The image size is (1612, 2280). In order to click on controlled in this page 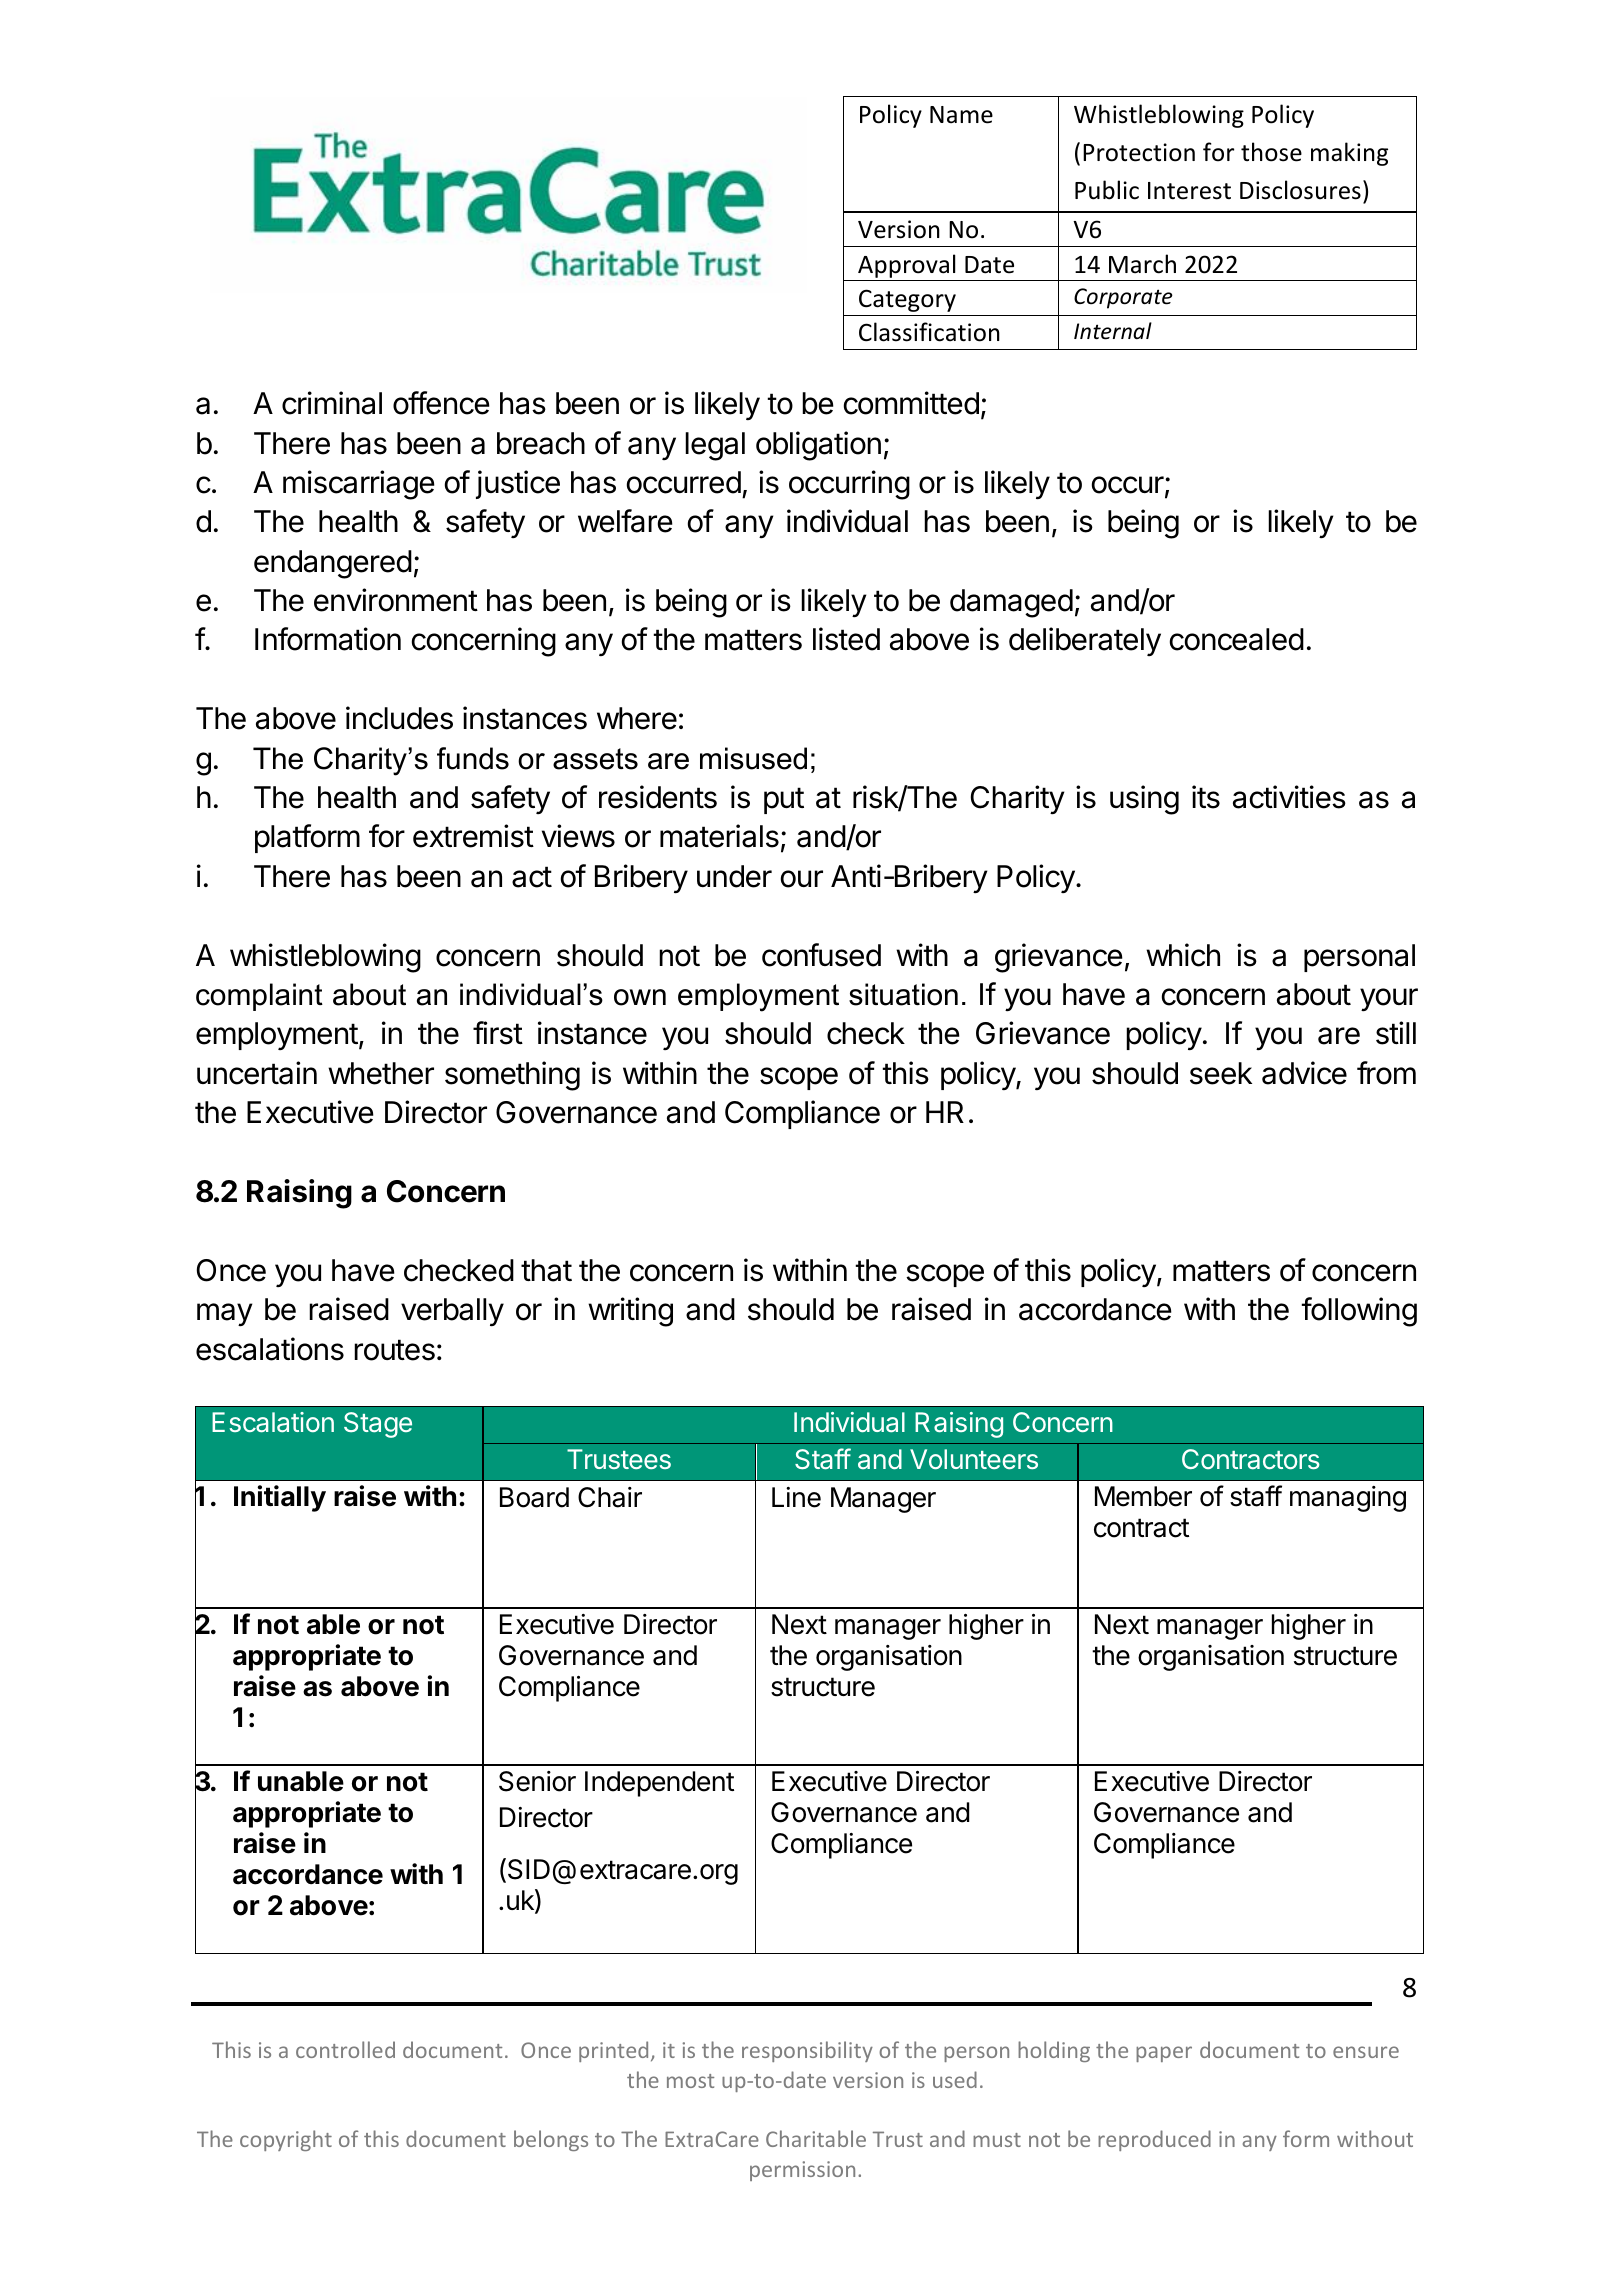, I will do `click(345, 2049)`.
